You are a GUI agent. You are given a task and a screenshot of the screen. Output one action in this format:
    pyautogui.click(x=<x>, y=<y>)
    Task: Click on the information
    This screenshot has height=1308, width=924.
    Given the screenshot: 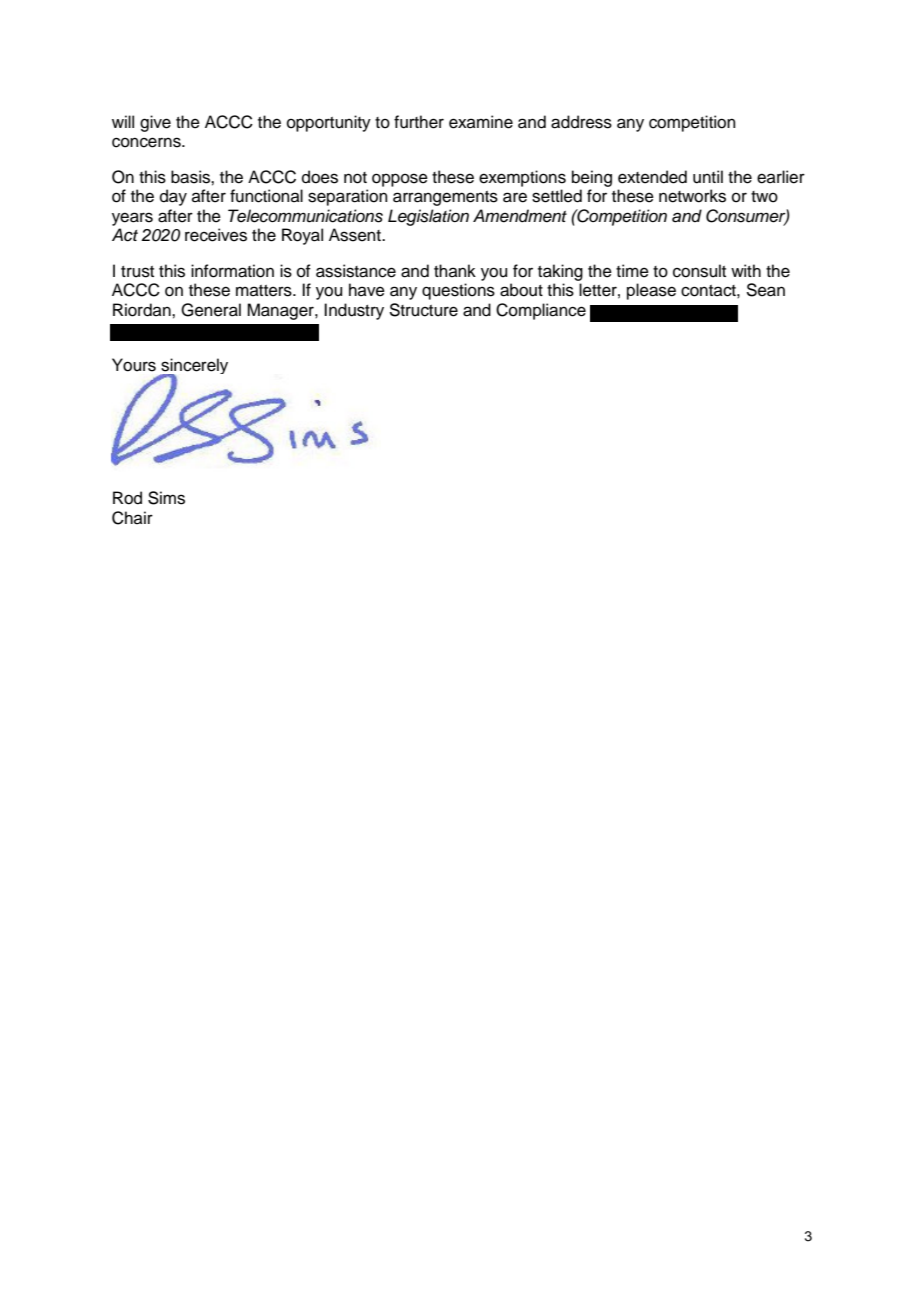 What is the action you would take?
    pyautogui.click(x=232, y=271)
